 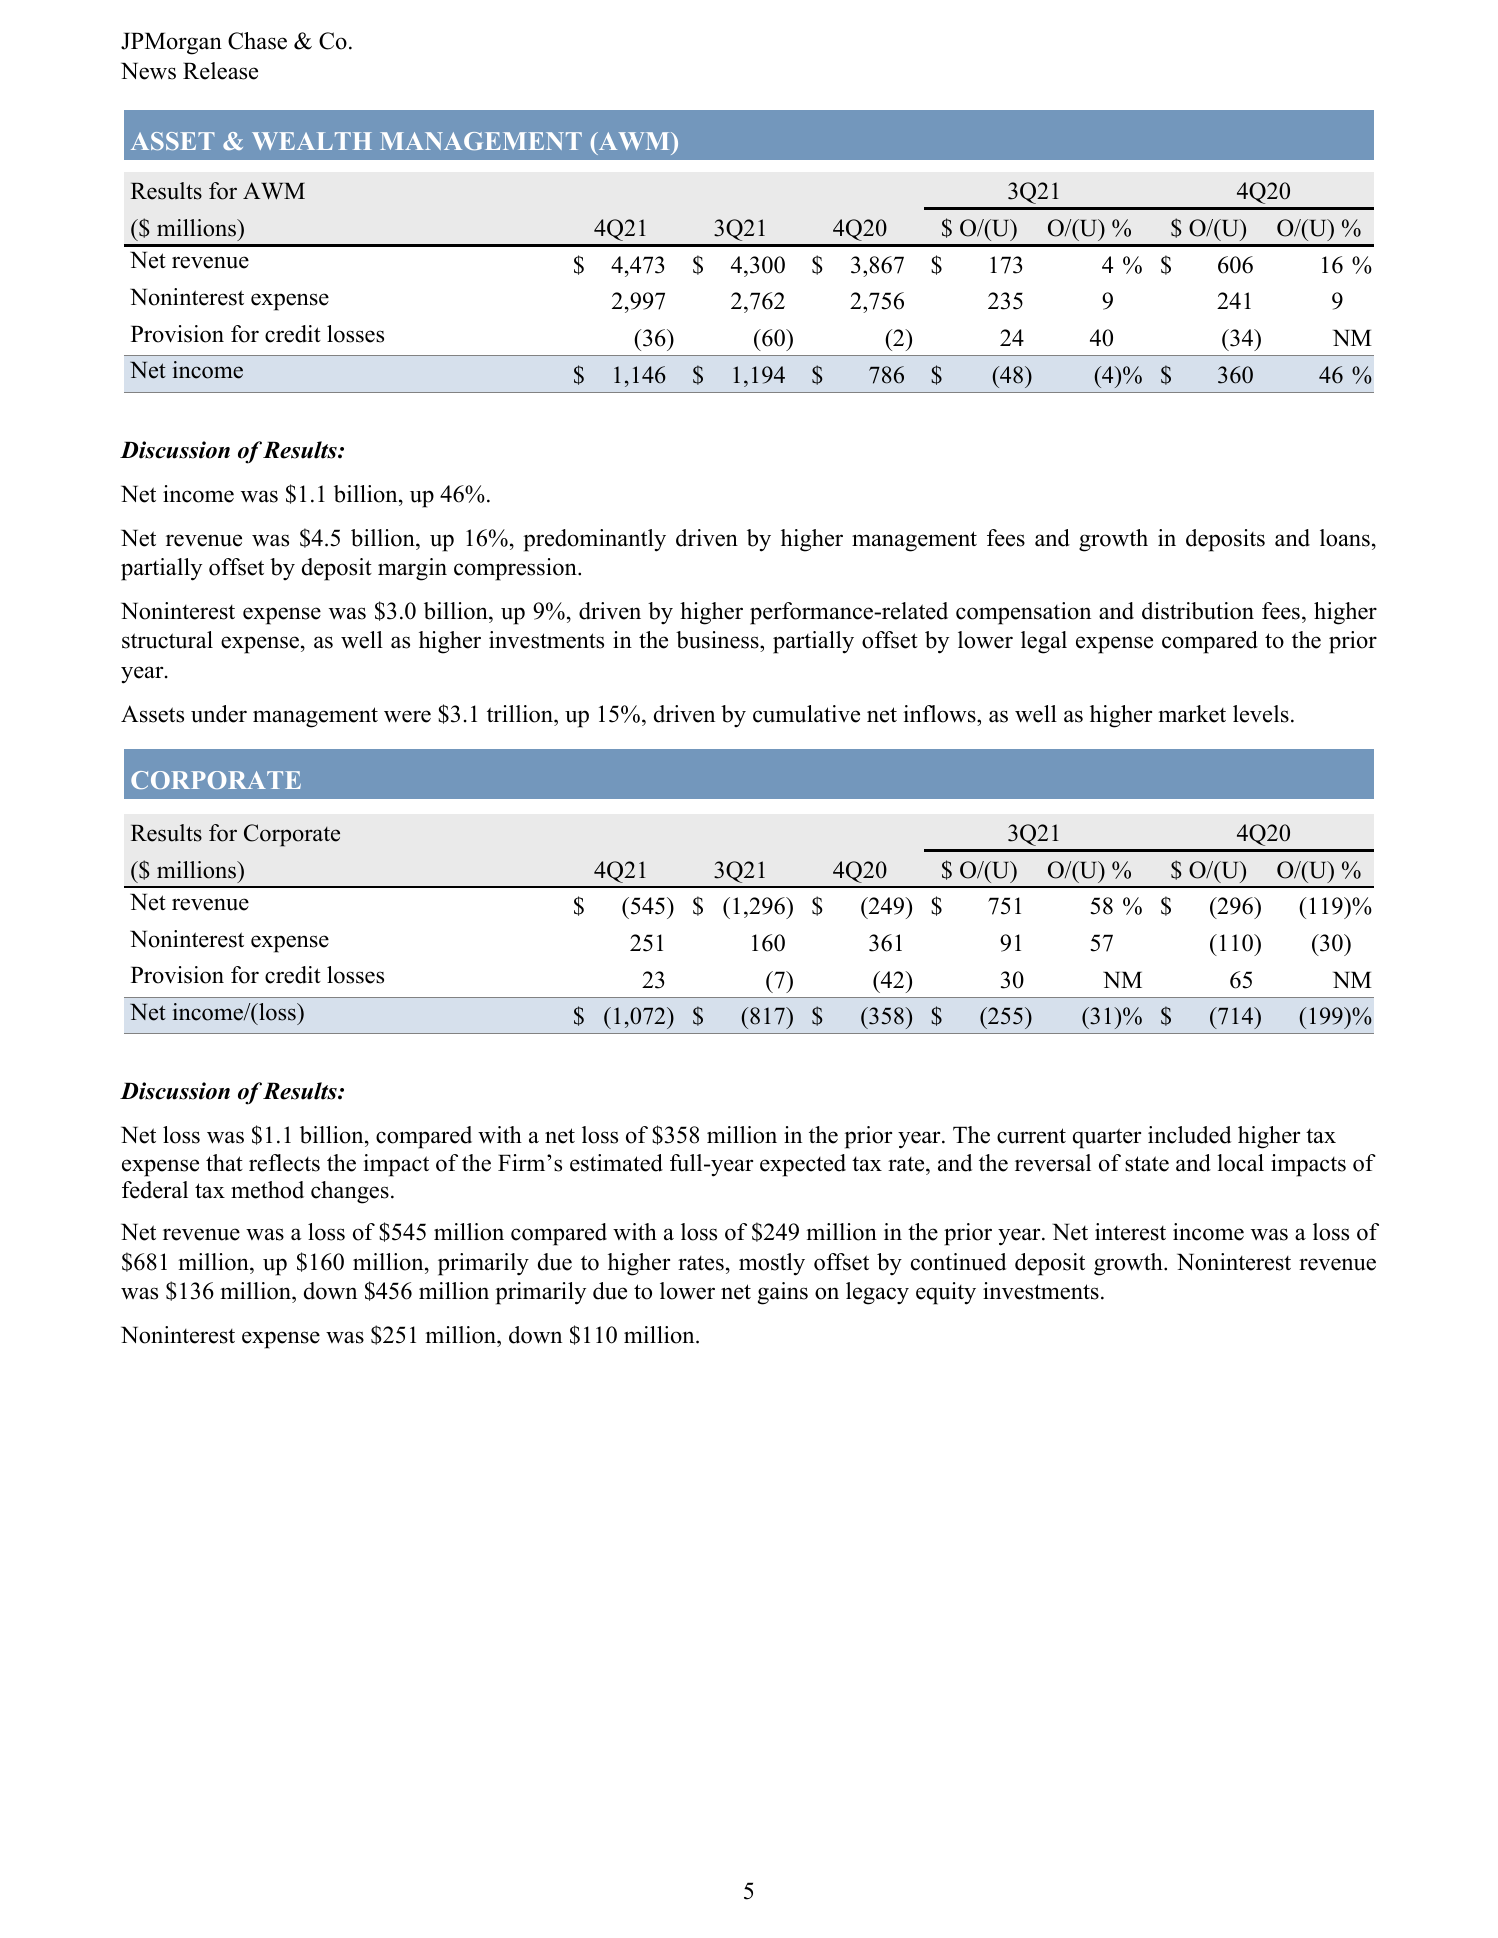 I want to click on under, so click(x=219, y=714).
